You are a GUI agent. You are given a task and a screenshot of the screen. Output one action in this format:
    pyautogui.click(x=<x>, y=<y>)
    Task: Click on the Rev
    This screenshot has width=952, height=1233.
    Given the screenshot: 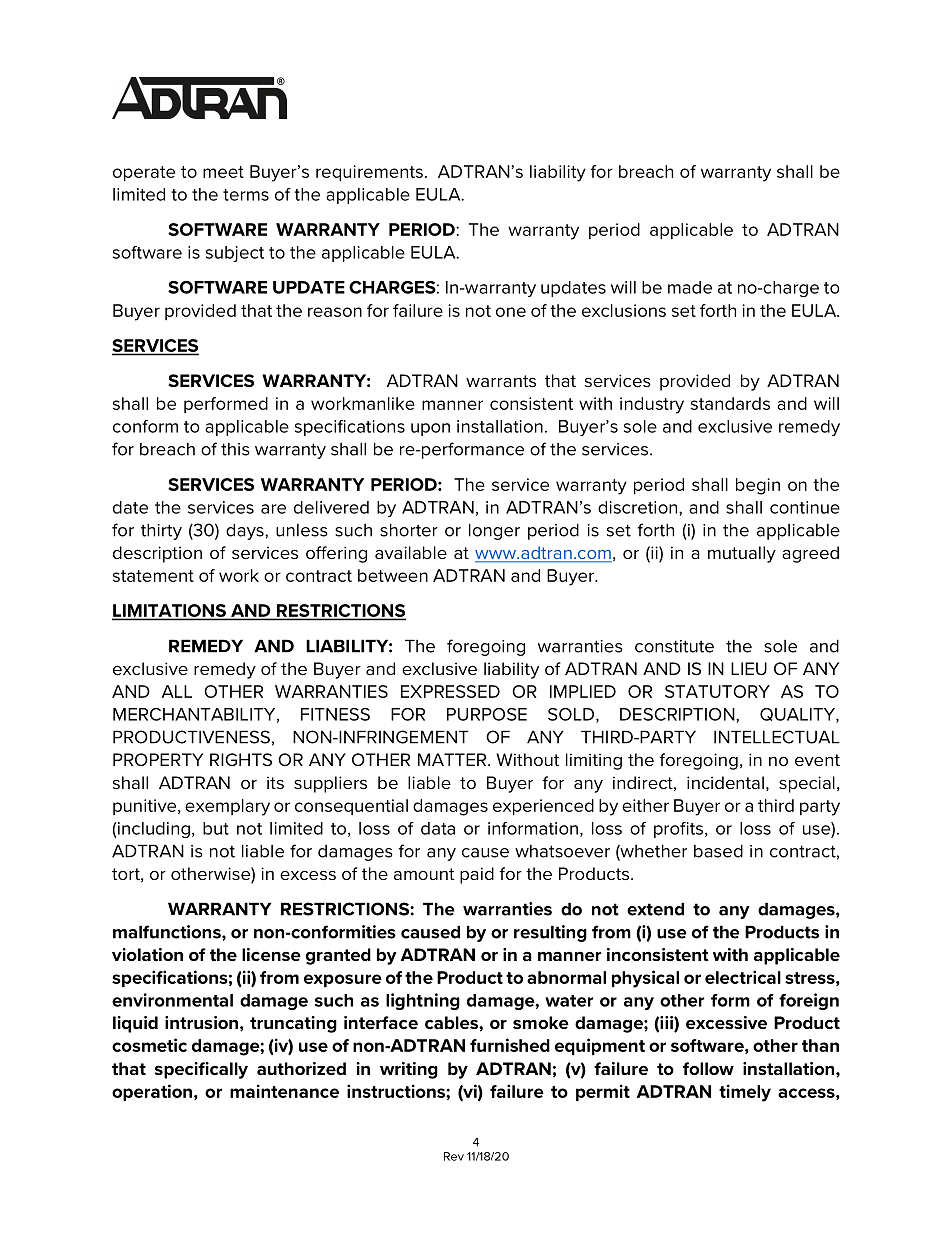 What is the action you would take?
    pyautogui.click(x=454, y=1156)
